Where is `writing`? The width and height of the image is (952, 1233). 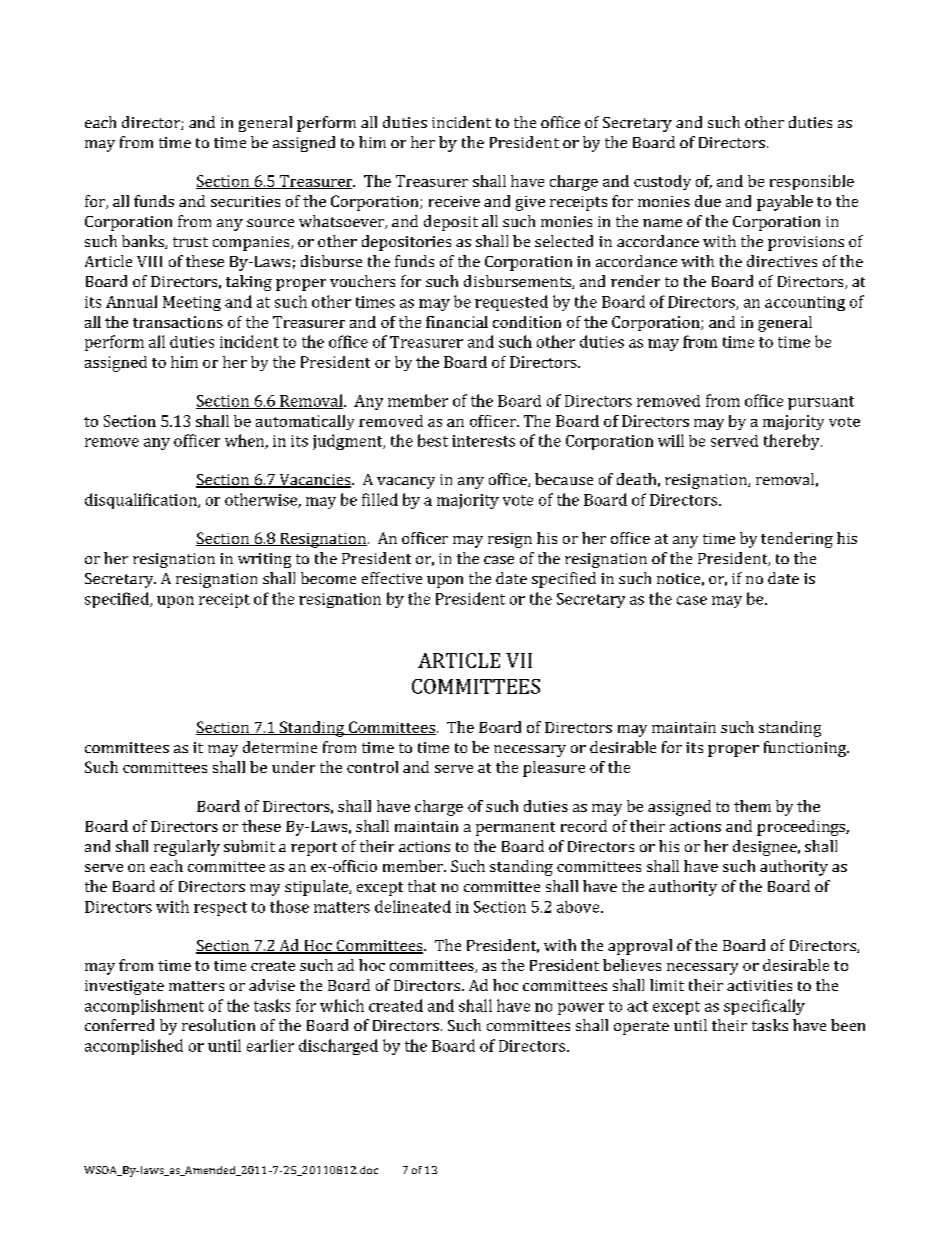
writing is located at coordinates (264, 560).
